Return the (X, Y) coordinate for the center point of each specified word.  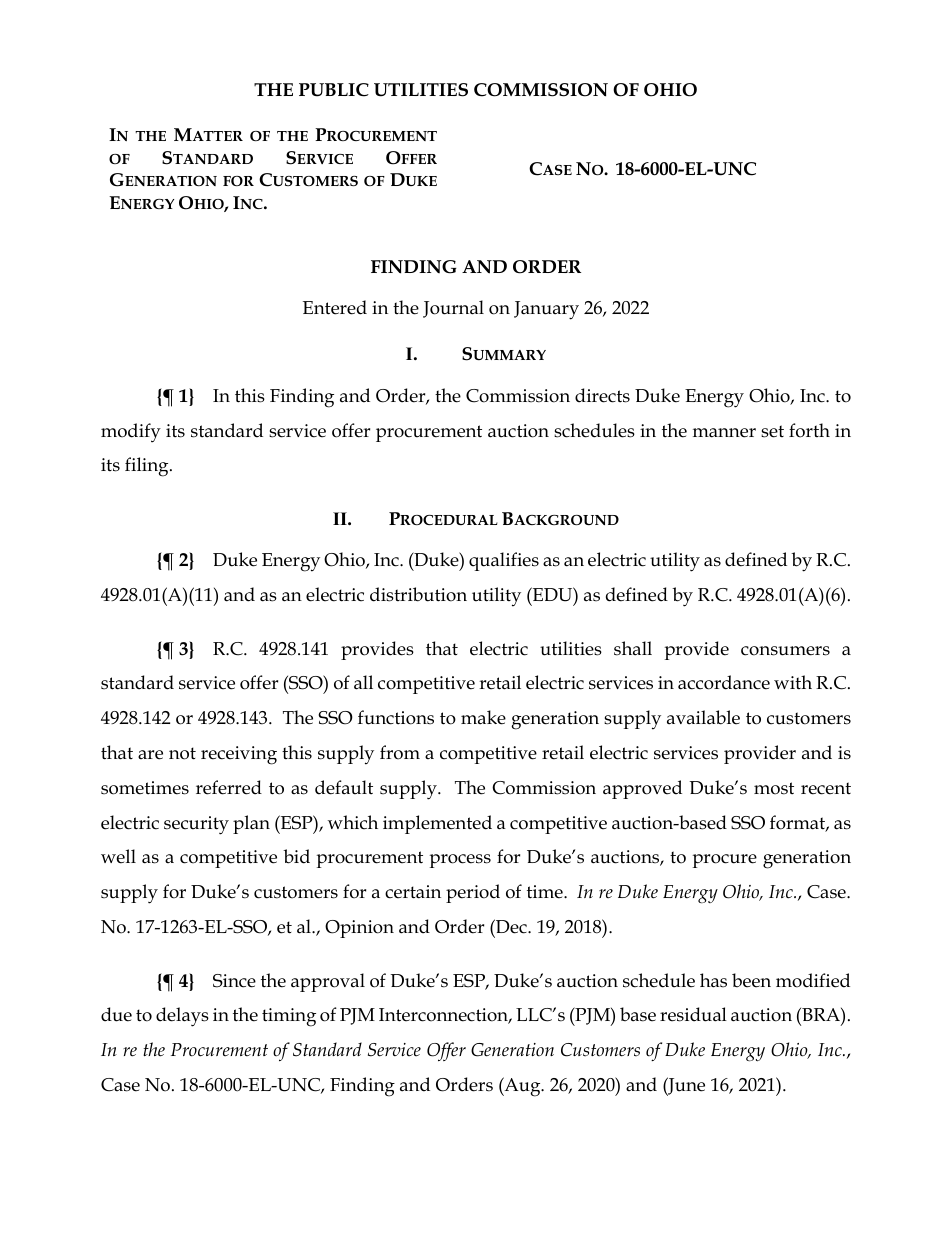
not (182, 753)
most (774, 788)
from (400, 752)
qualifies (504, 561)
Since (234, 981)
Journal (453, 309)
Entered (335, 307)
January (546, 310)
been (751, 980)
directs (602, 395)
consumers (785, 651)
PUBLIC (334, 90)
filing (148, 467)
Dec (511, 926)
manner (724, 433)
